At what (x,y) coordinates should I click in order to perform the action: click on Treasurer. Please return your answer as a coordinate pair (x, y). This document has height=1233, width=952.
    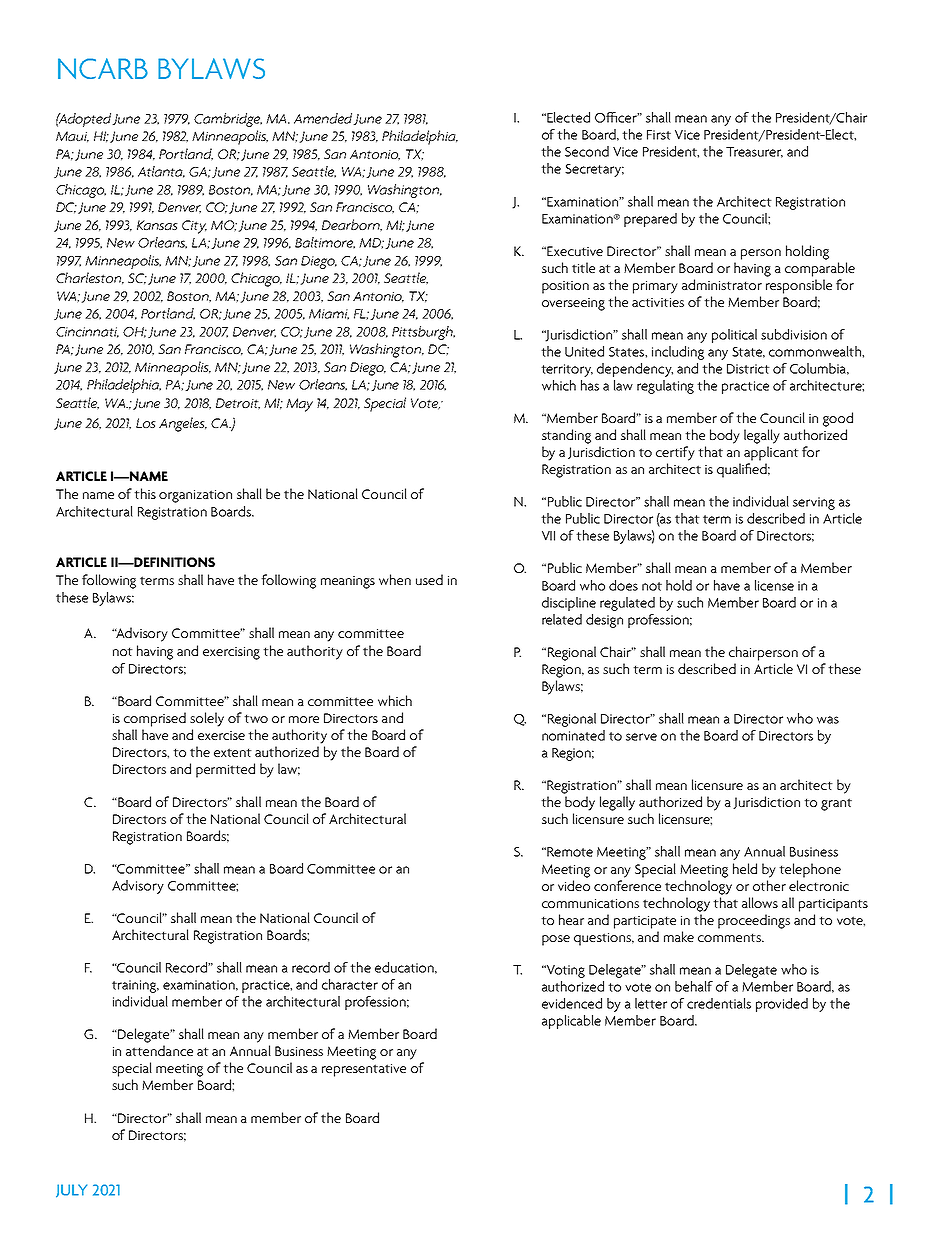
    Looking at the image, I should click on (754, 152).
